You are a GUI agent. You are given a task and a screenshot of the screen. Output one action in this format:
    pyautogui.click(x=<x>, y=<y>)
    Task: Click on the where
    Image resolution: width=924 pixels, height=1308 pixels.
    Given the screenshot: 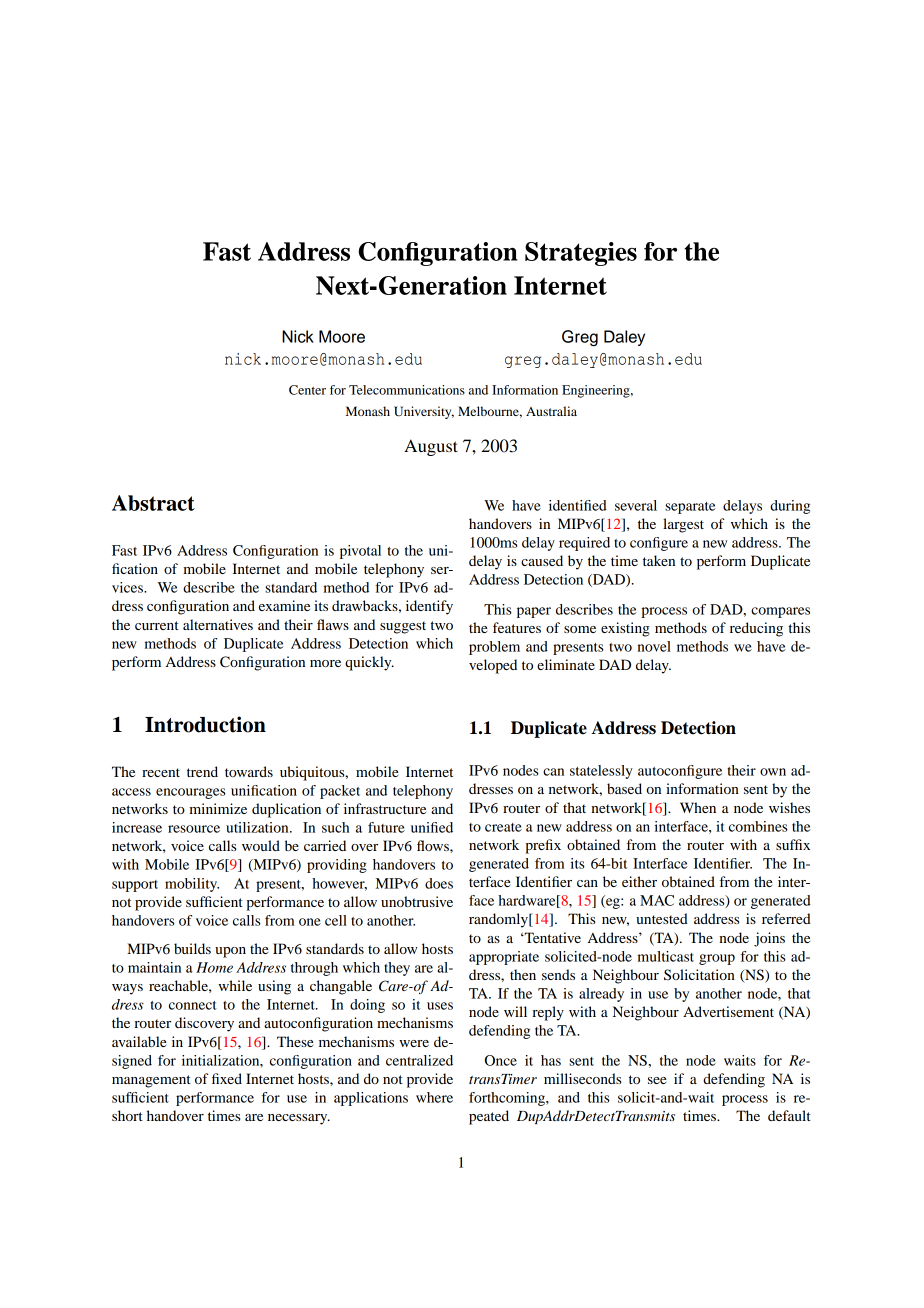 What is the action you would take?
    pyautogui.click(x=434, y=1097)
